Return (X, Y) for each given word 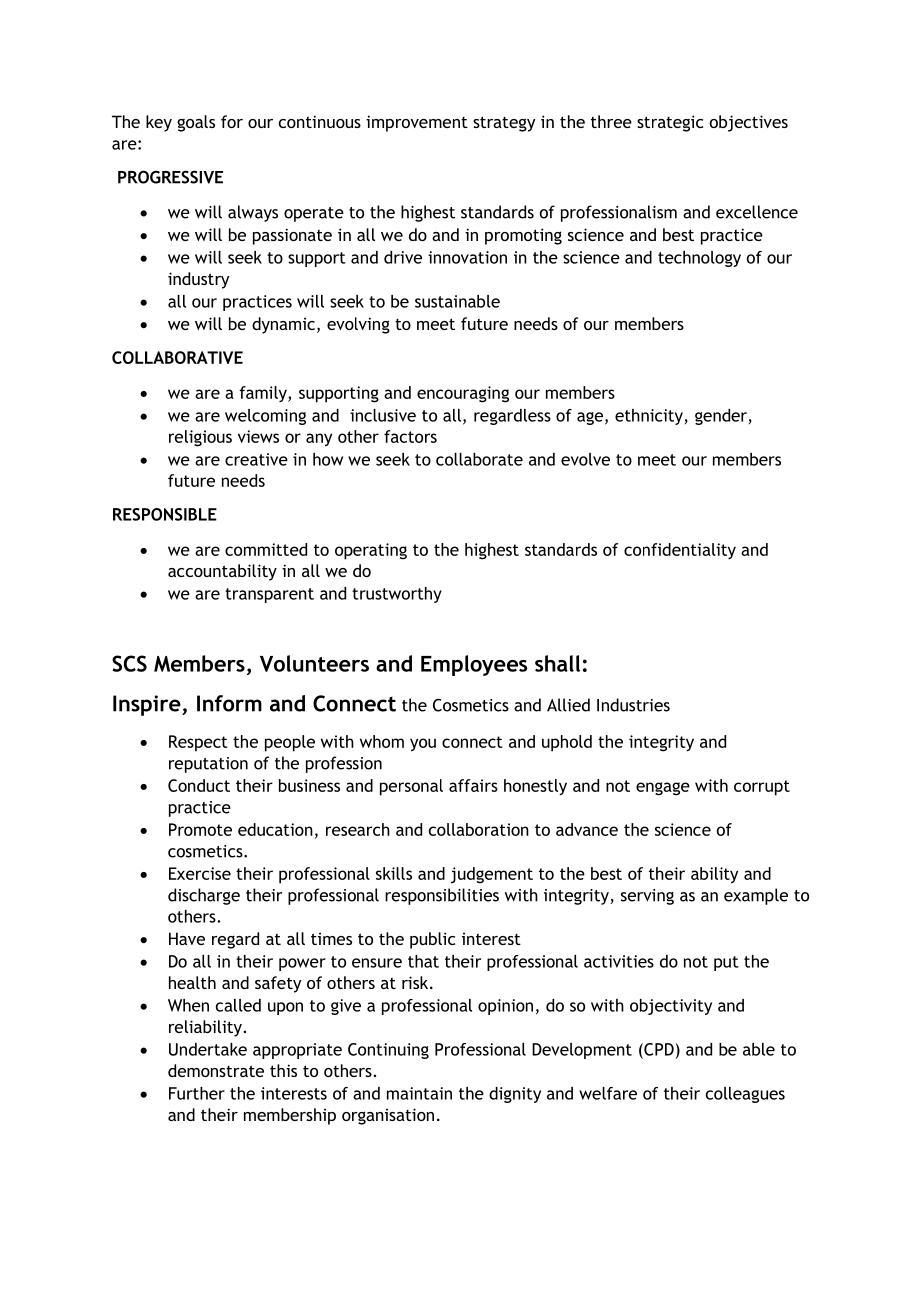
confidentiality (680, 551)
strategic (670, 123)
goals (196, 123)
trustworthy (397, 595)
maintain (419, 1093)
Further (197, 1093)
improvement (417, 123)
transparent (269, 595)
